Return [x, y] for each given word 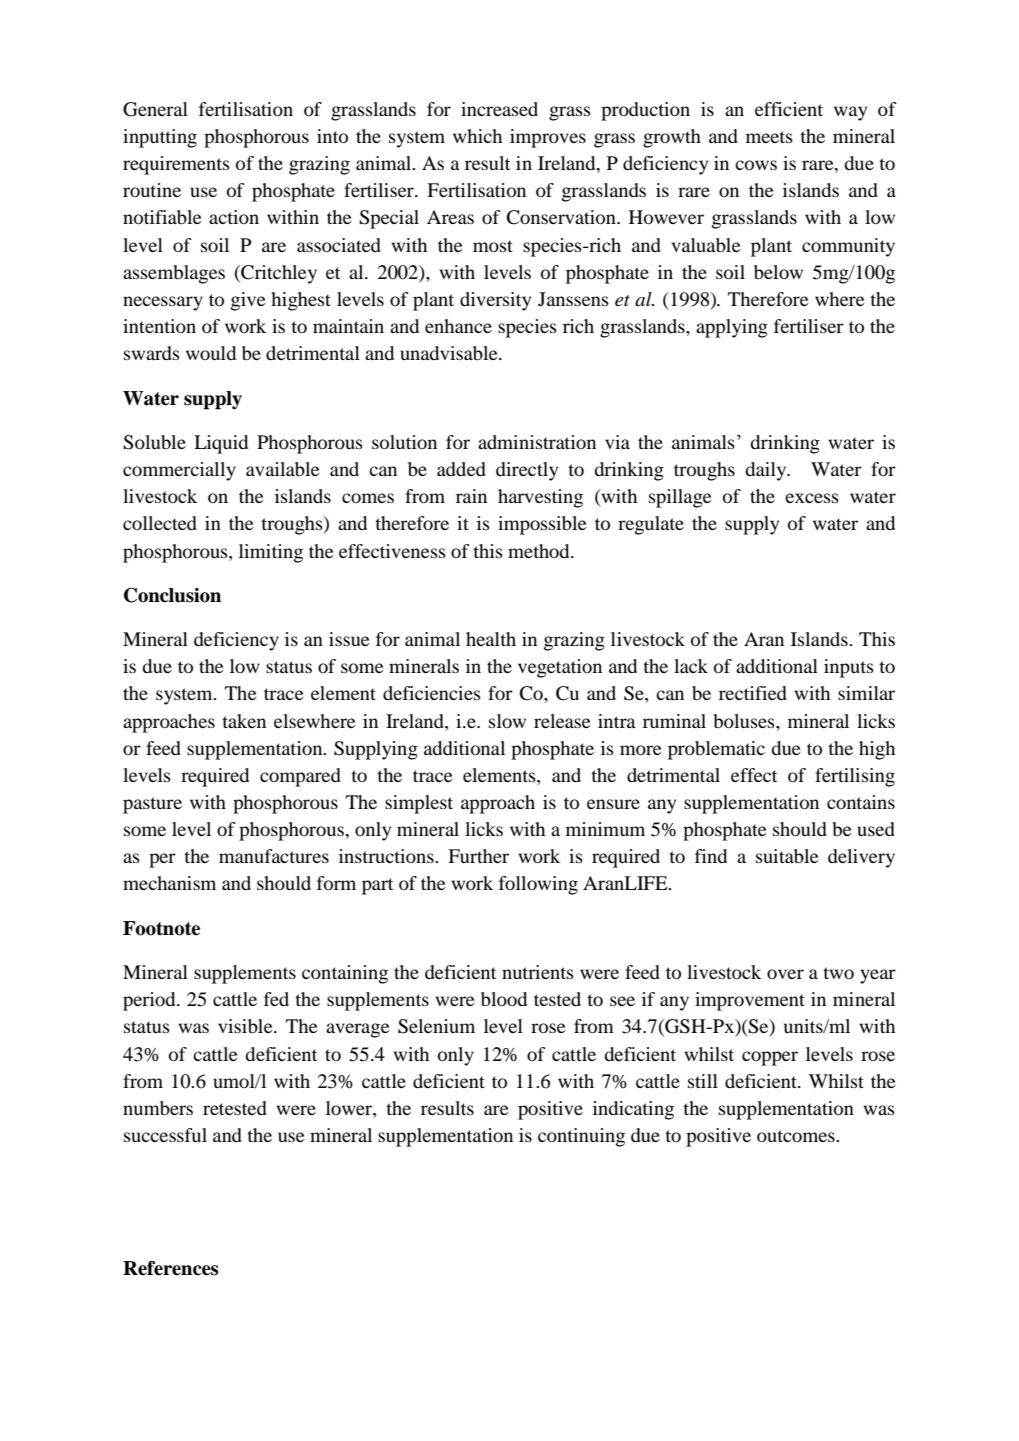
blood [504, 999]
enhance [458, 326]
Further [478, 856]
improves [548, 138]
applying [732, 328]
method [540, 551]
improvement [750, 1001]
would [211, 353]
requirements [176, 165]
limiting [271, 553]
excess [812, 498]
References [170, 1268]
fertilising [855, 777]
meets [769, 137]
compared [300, 777]
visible [246, 1026]
